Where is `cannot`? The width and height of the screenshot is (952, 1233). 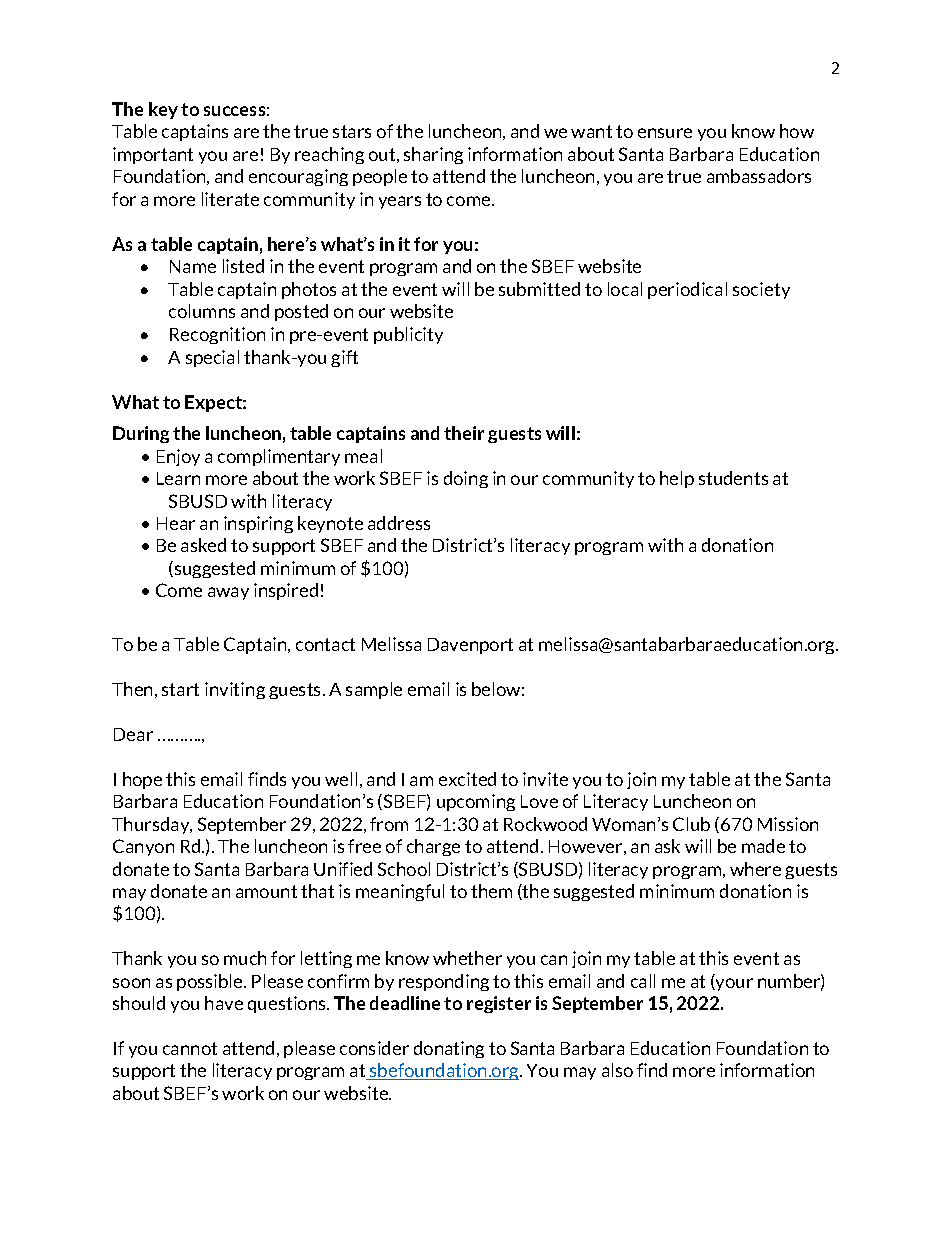 cannot is located at coordinates (190, 1048).
